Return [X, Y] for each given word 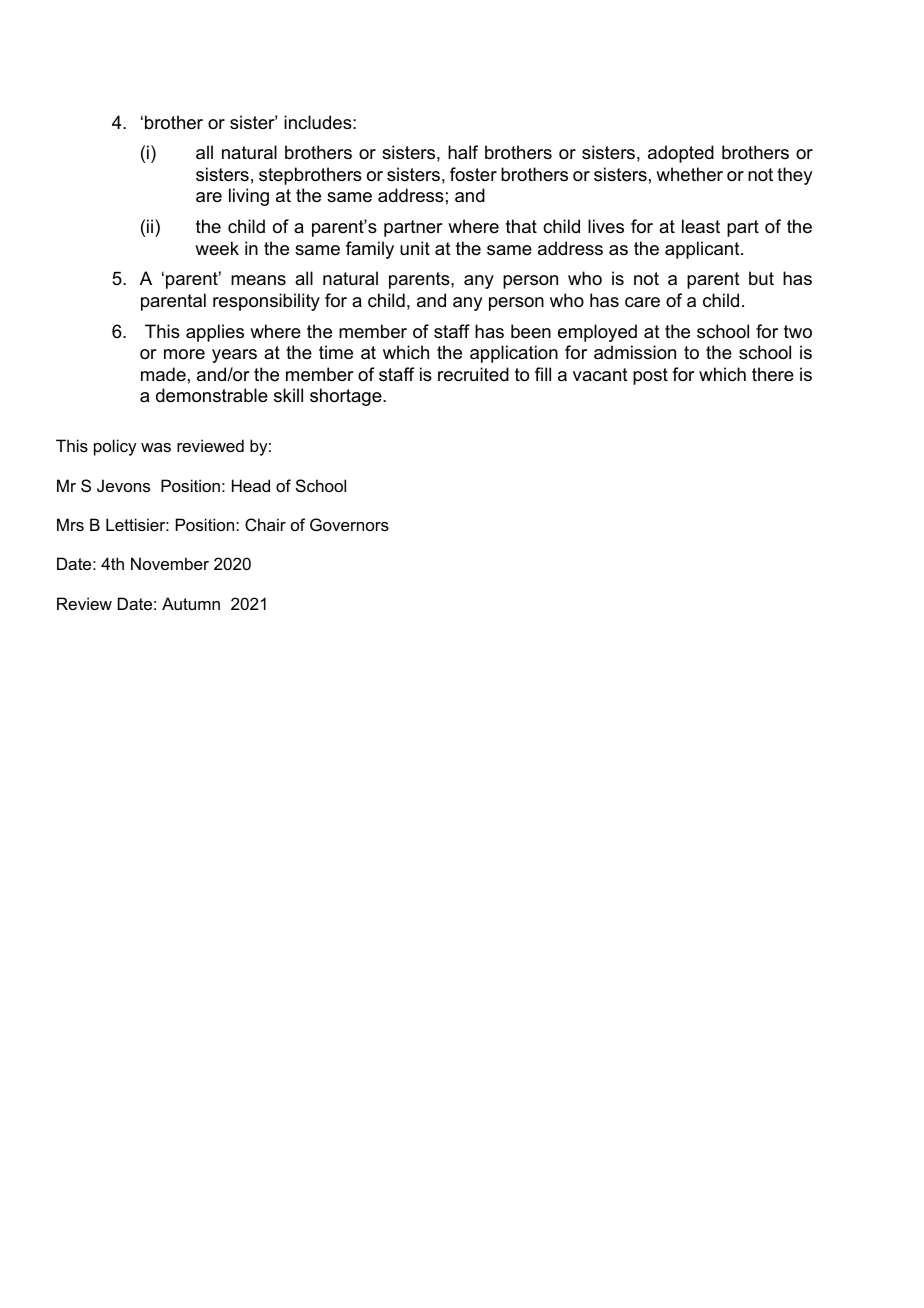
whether [689, 174]
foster [473, 174]
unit [415, 248]
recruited [473, 374]
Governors [349, 524]
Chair [265, 524]
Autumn [191, 603]
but [761, 278]
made [163, 374]
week [217, 248]
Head [251, 485]
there [773, 374]
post [650, 376]
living [249, 197]
